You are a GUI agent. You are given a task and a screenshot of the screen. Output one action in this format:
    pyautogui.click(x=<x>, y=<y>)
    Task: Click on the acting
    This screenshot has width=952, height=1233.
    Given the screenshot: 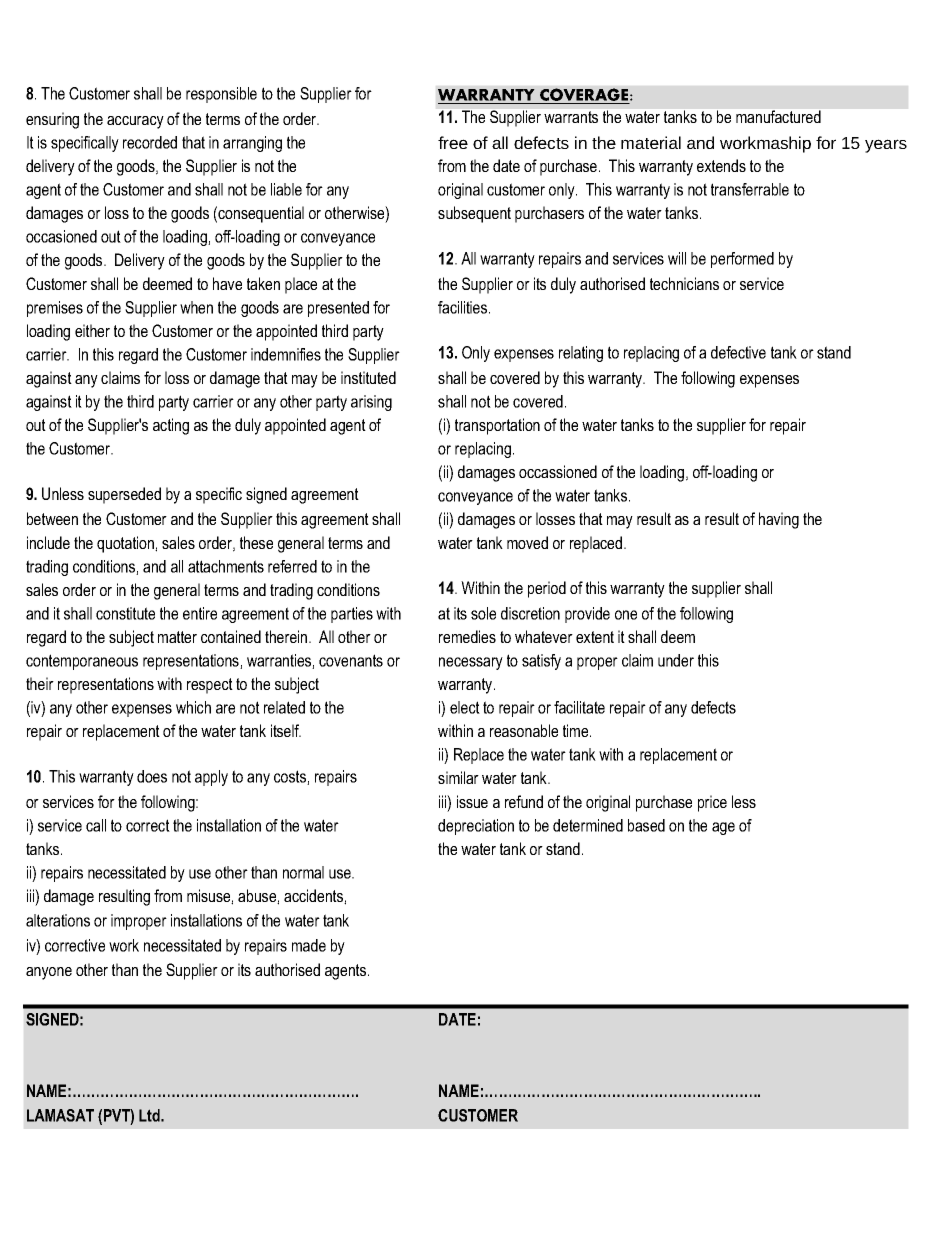 What is the action you would take?
    pyautogui.click(x=171, y=426)
